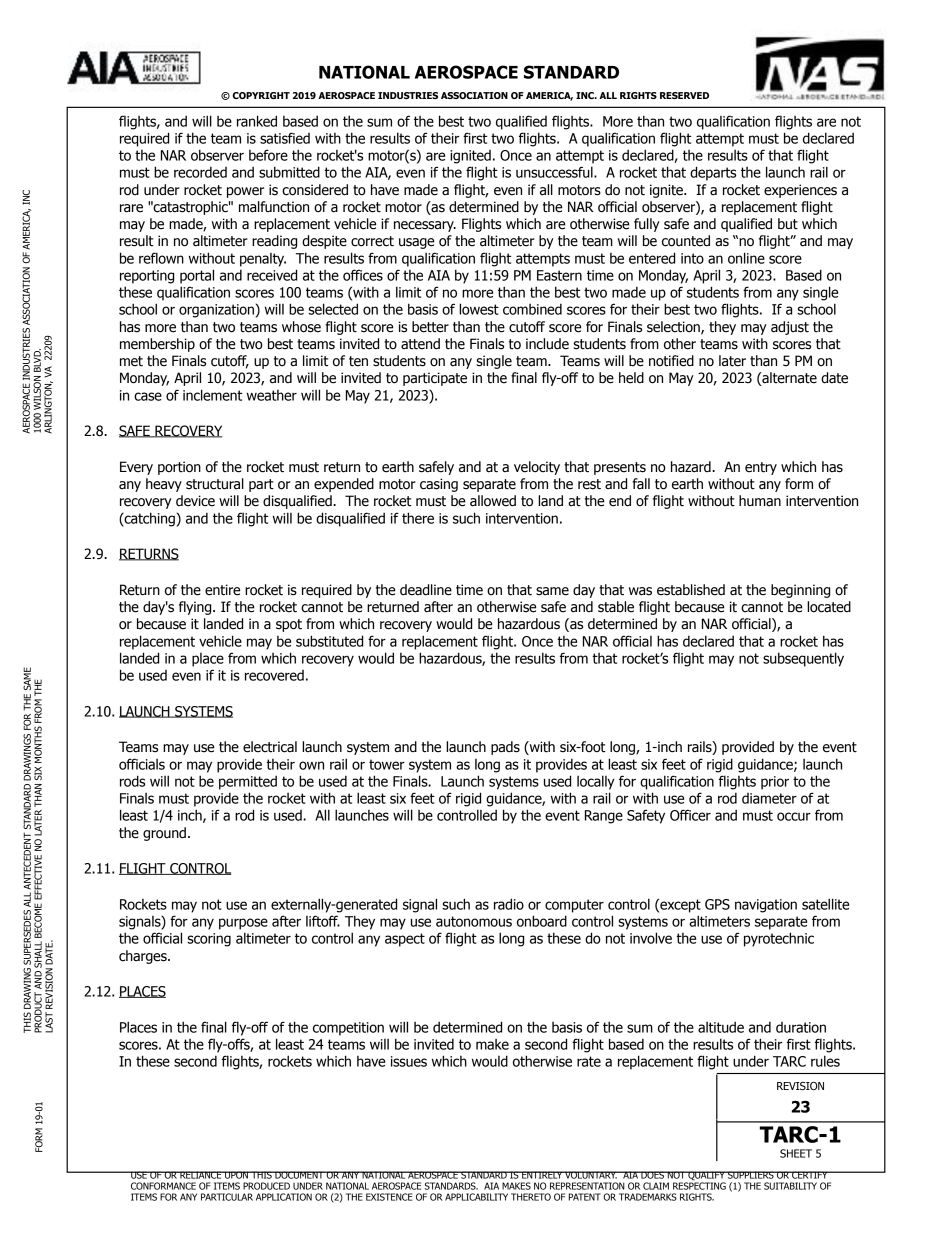 This document has width=952, height=1233. What do you see at coordinates (196, 608) in the document?
I see `flying` at bounding box center [196, 608].
